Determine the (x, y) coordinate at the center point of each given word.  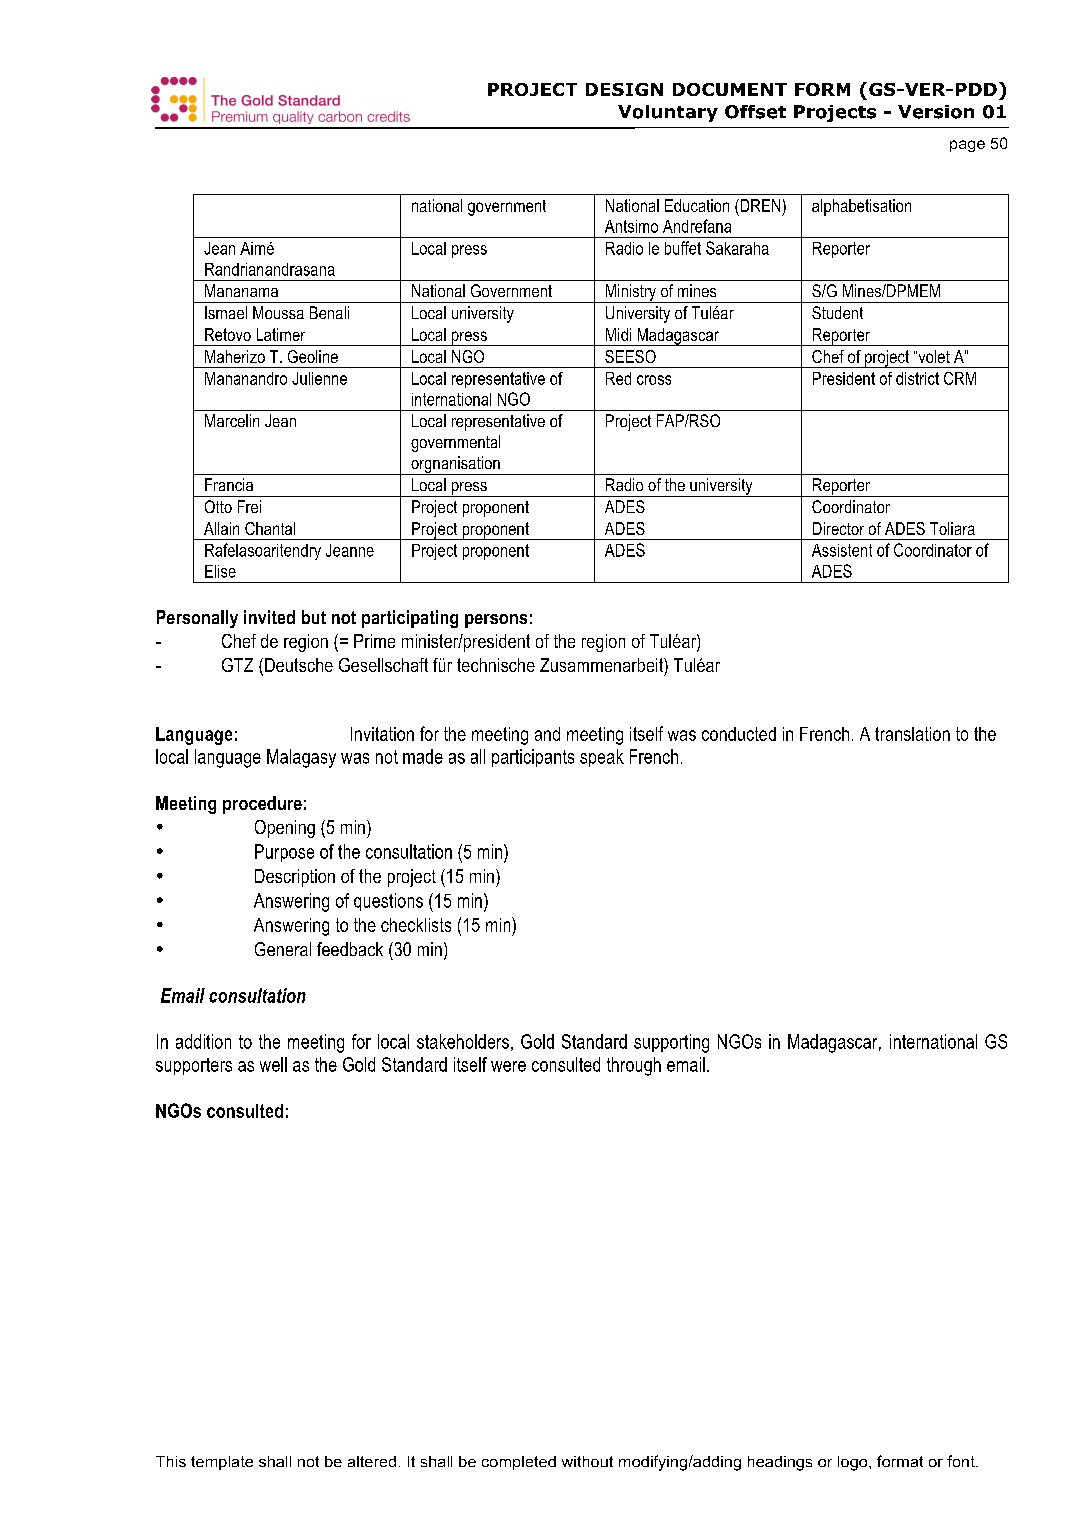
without (587, 1461)
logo (854, 1463)
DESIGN (624, 89)
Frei (249, 506)
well (273, 1064)
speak (602, 758)
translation (912, 734)
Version (936, 112)
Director (838, 528)
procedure (262, 805)
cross (654, 380)
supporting (671, 1043)
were (508, 1066)
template (222, 1463)
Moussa (278, 312)
